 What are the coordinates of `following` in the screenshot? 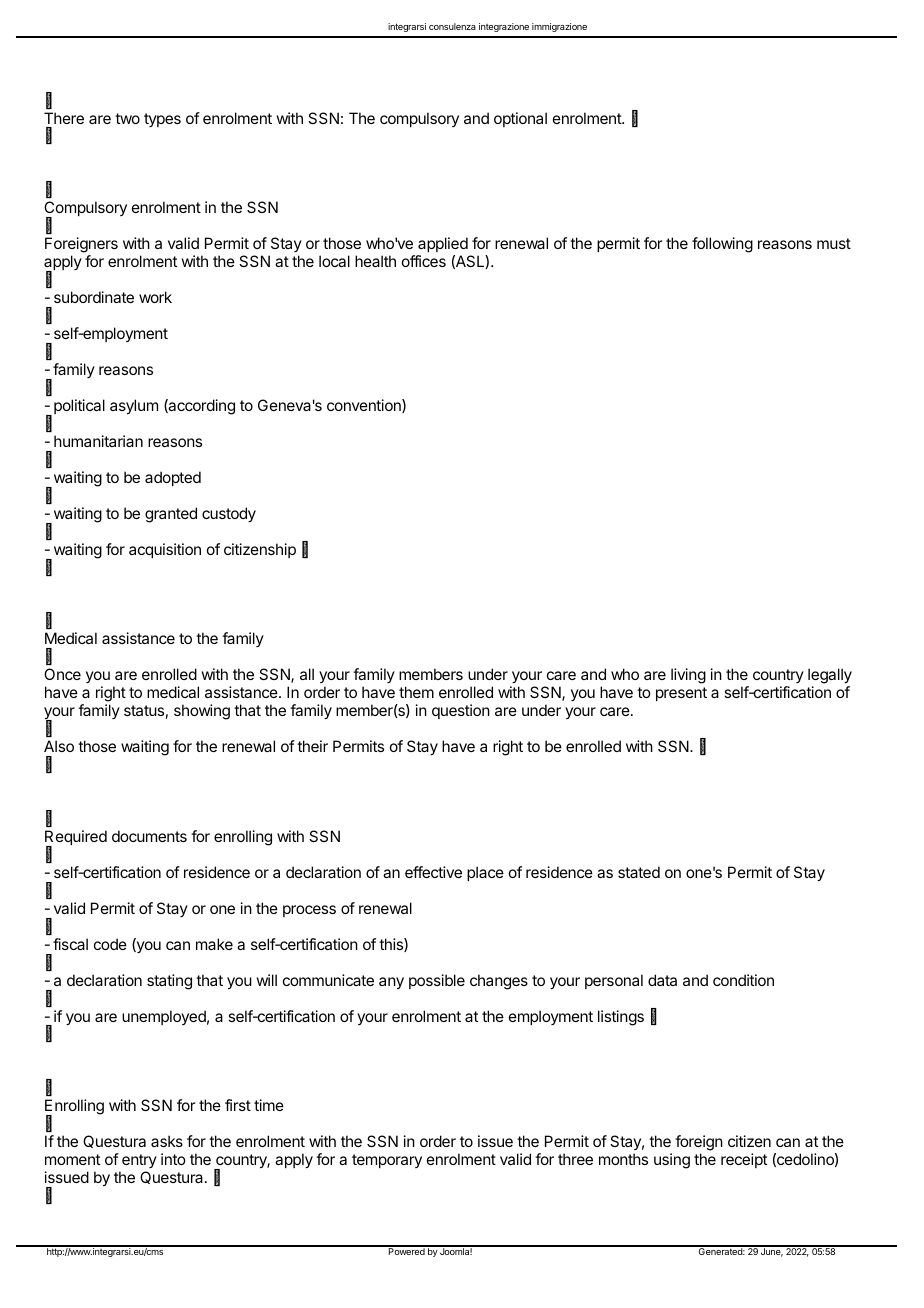 It's located at (722, 245).
